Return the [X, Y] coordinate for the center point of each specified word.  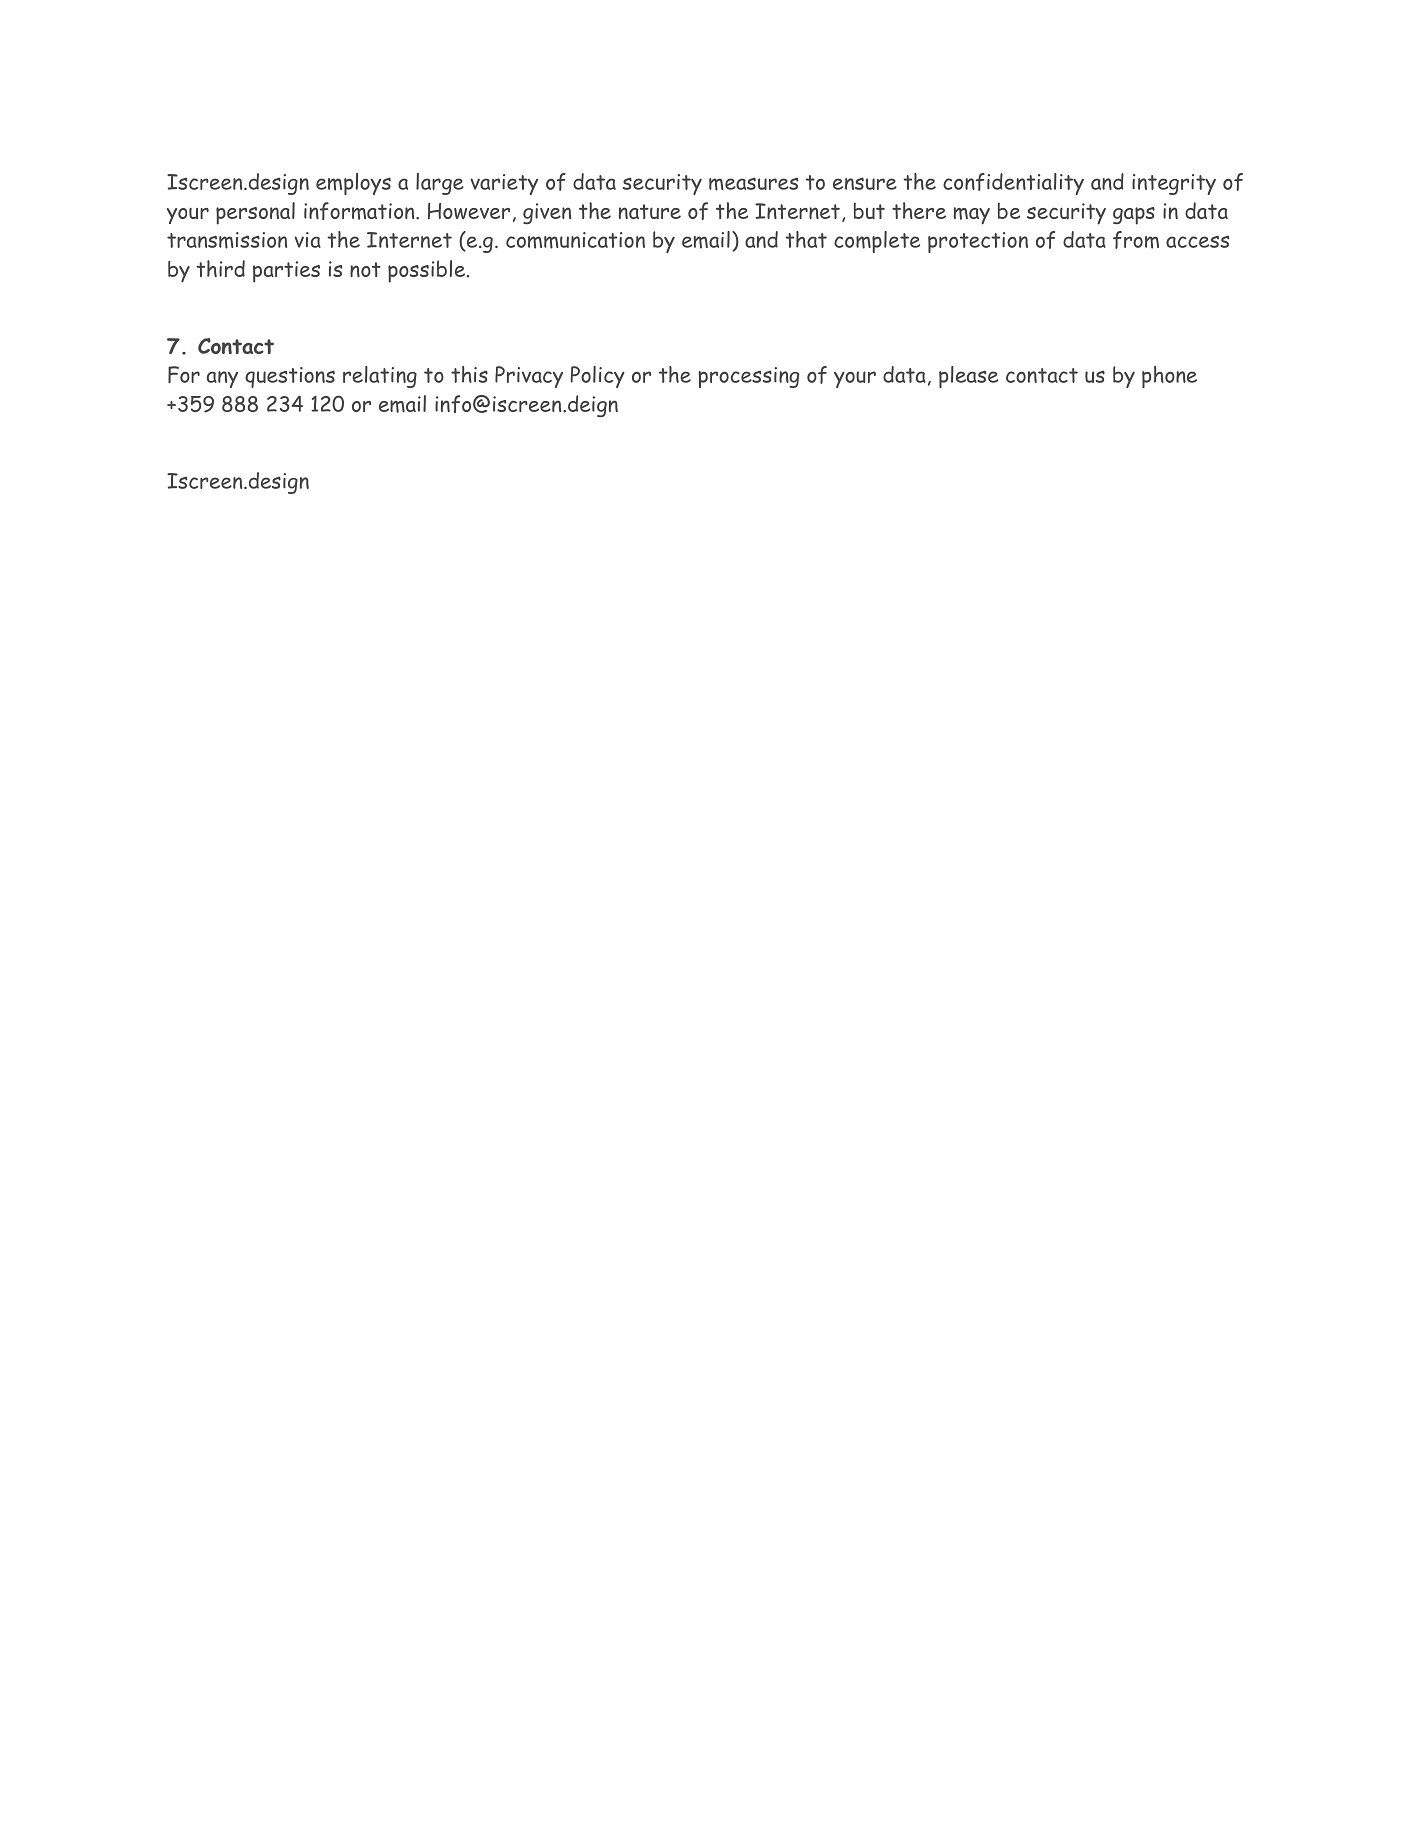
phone [1169, 377]
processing [749, 377]
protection [978, 242]
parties [286, 272]
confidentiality [1013, 184]
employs [353, 184]
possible [426, 271]
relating [380, 377]
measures [753, 184]
